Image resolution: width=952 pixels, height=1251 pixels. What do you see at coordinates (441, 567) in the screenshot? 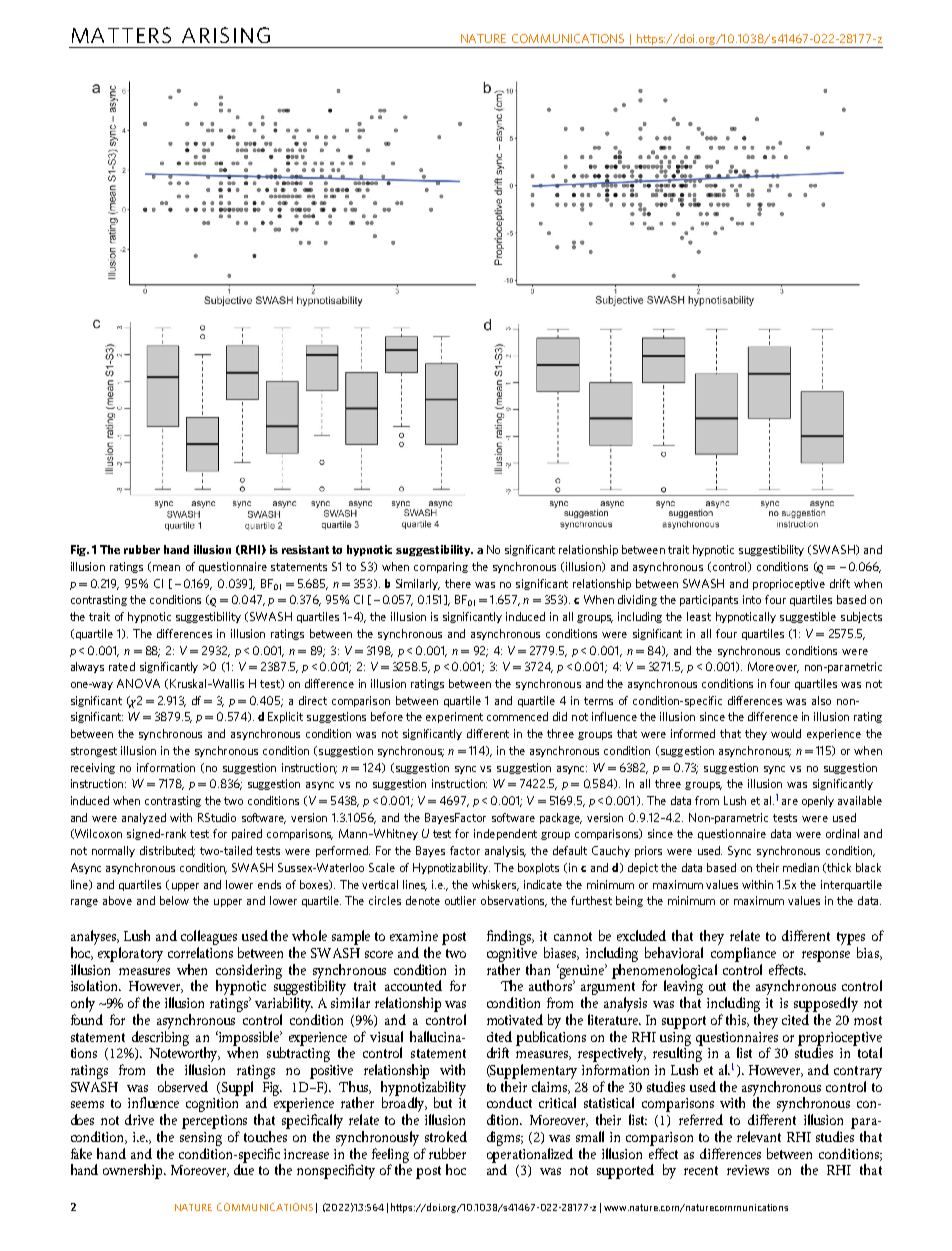
I see `comparing` at bounding box center [441, 567].
